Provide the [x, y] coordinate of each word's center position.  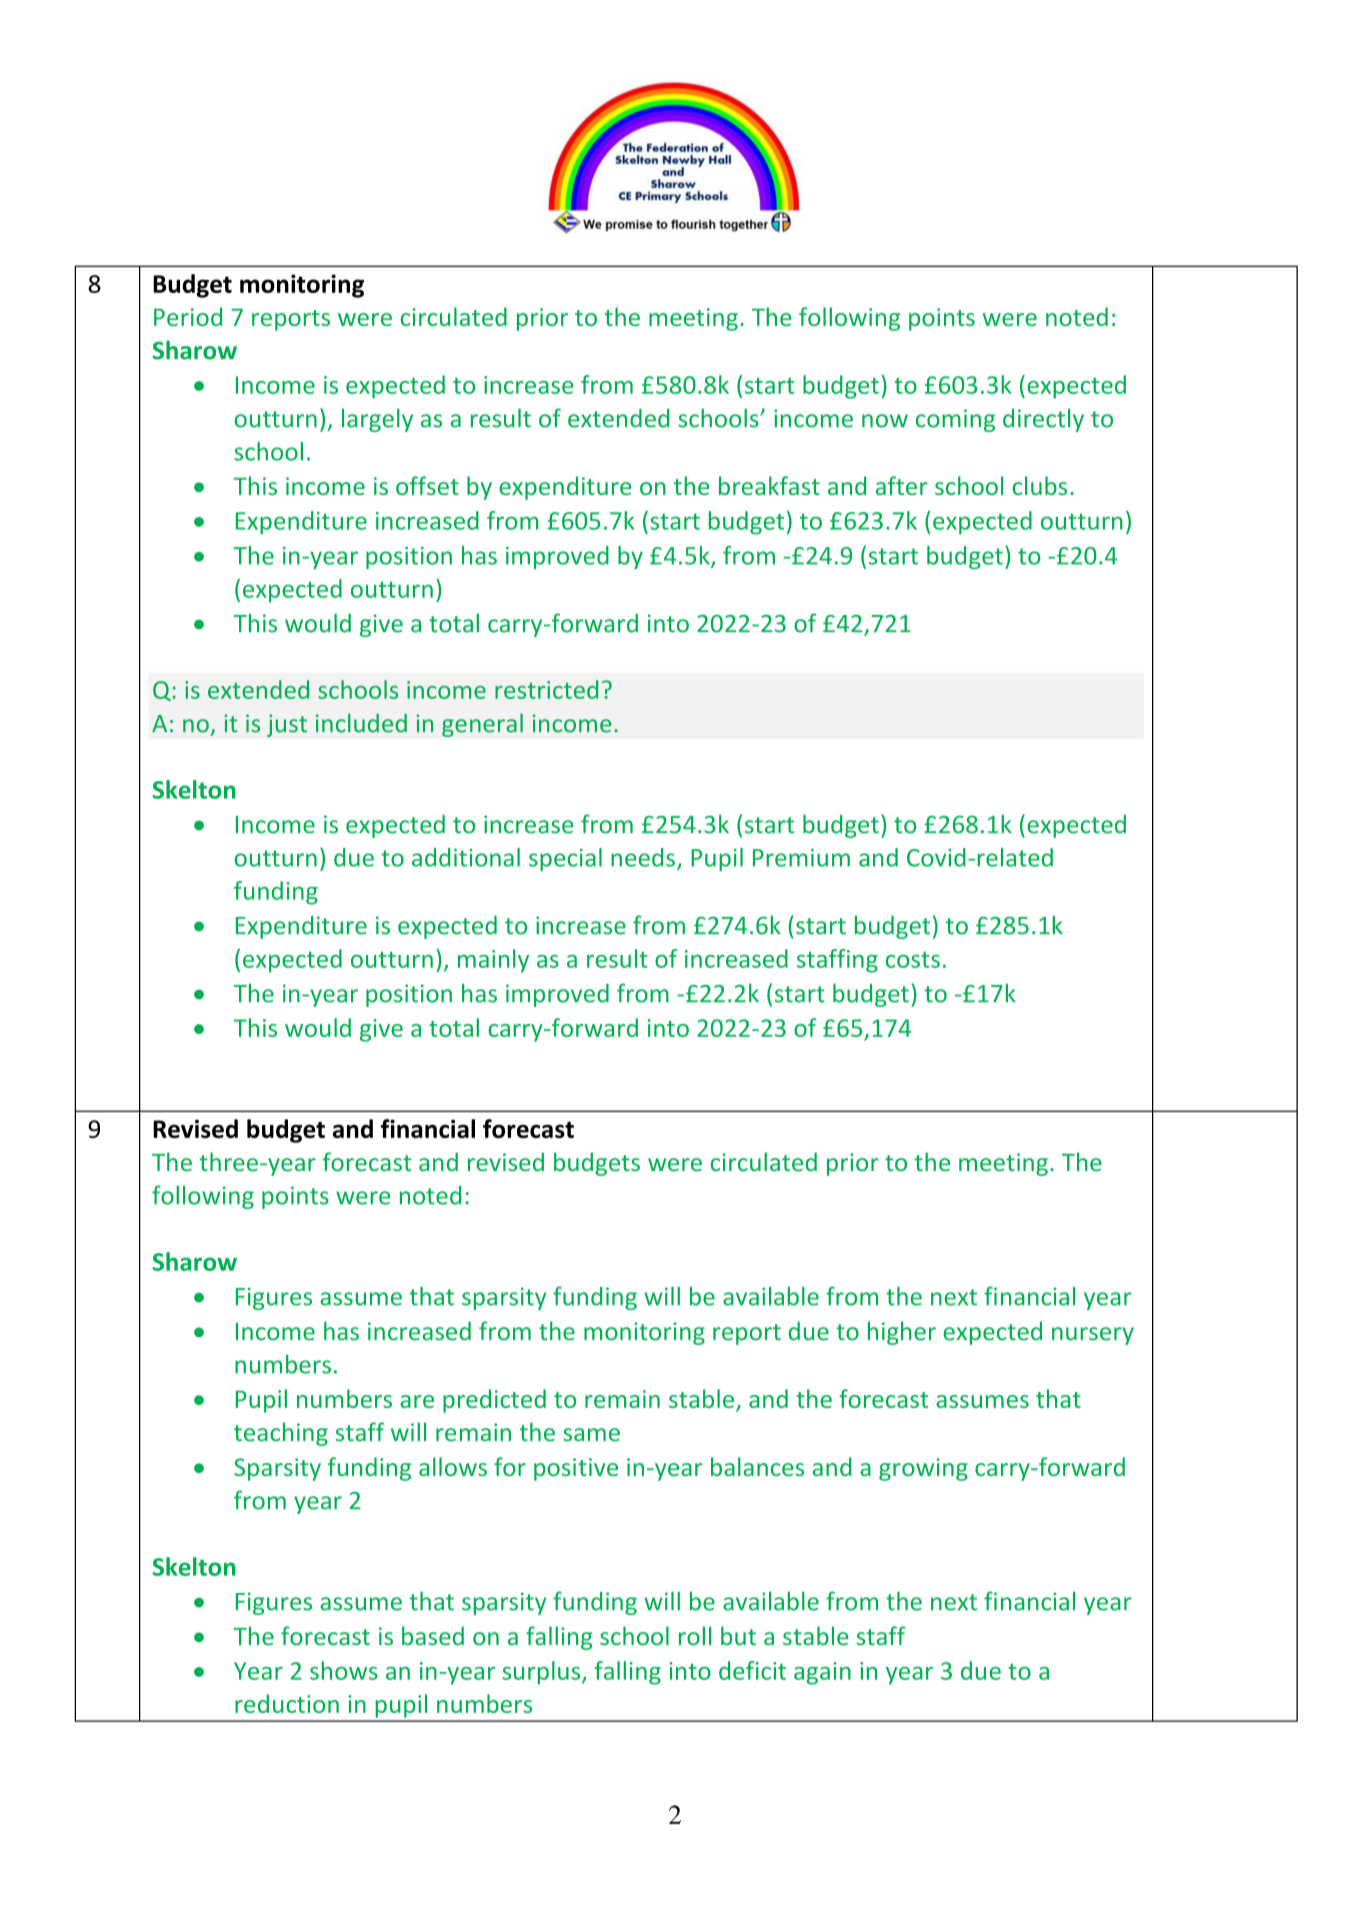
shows [344, 1670]
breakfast [769, 485]
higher [902, 1333]
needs [643, 857]
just [287, 725]
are [417, 1401]
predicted [494, 1401]
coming [955, 420]
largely [377, 420]
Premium [801, 858]
